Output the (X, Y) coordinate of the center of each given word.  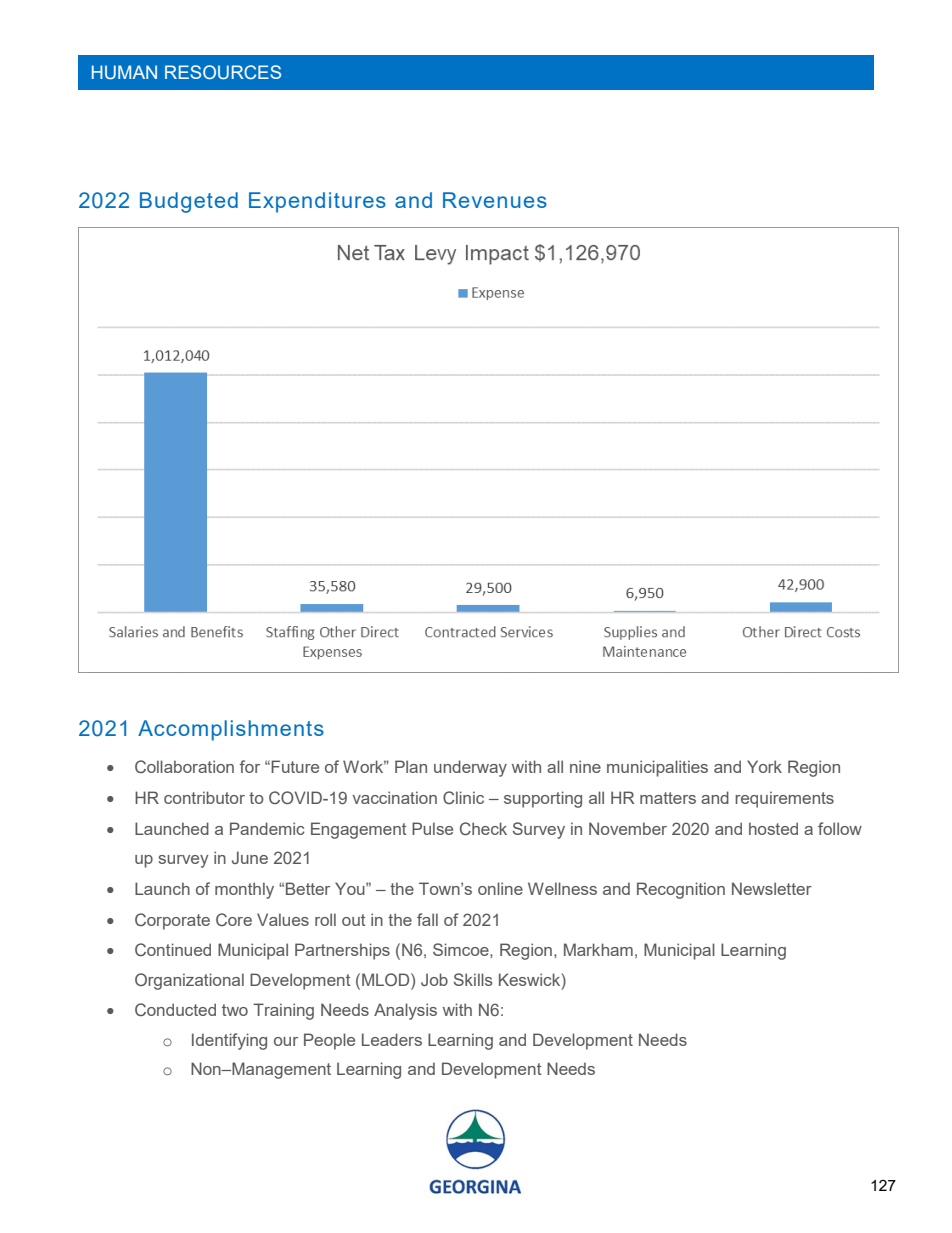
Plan (411, 766)
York (764, 766)
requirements (784, 799)
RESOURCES (223, 72)
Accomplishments (231, 730)
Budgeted (189, 202)
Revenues (495, 200)
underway (470, 768)
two (235, 1010)
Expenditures (317, 202)
